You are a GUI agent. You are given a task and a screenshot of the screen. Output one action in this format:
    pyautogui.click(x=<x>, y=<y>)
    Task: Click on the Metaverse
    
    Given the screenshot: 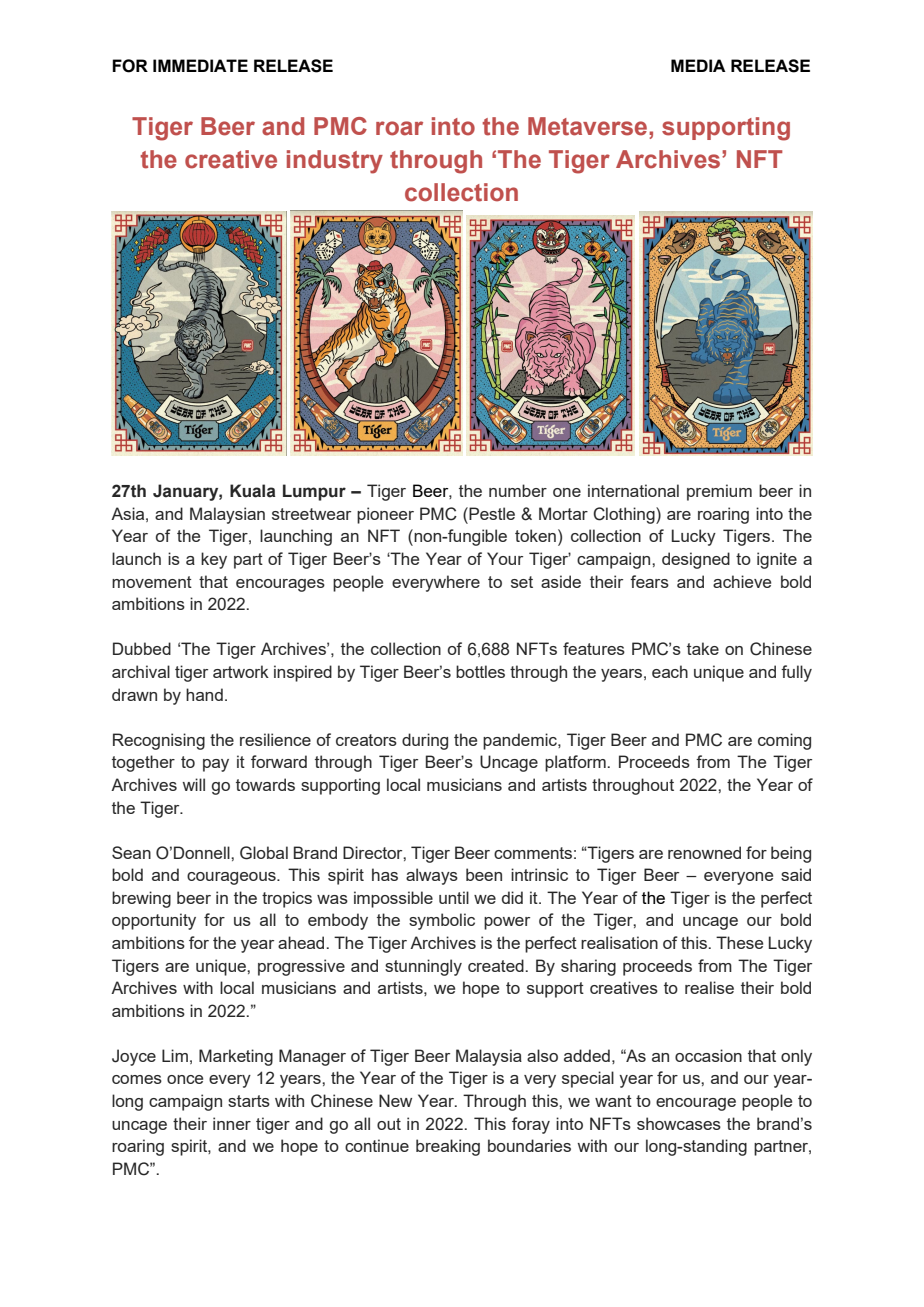 What is the action you would take?
    pyautogui.click(x=589, y=126)
